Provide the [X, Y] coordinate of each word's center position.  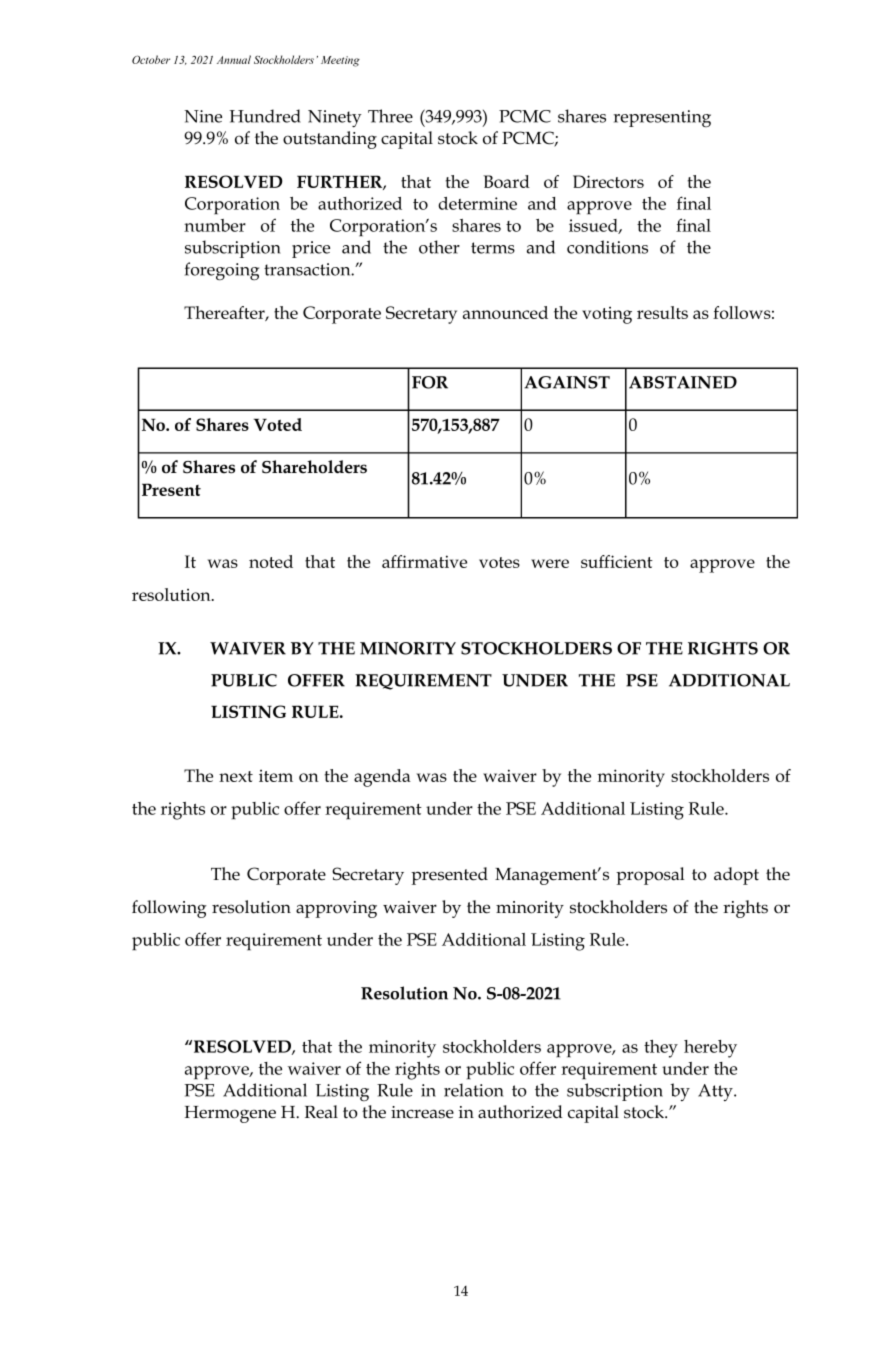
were [550, 563]
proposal [650, 876]
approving [336, 909]
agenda [382, 778]
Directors [608, 181]
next [236, 776]
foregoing [222, 271]
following [169, 909]
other [439, 247]
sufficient [617, 561]
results [662, 312]
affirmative [424, 561]
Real [321, 1112]
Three [390, 116]
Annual [234, 59]
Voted [277, 424]
